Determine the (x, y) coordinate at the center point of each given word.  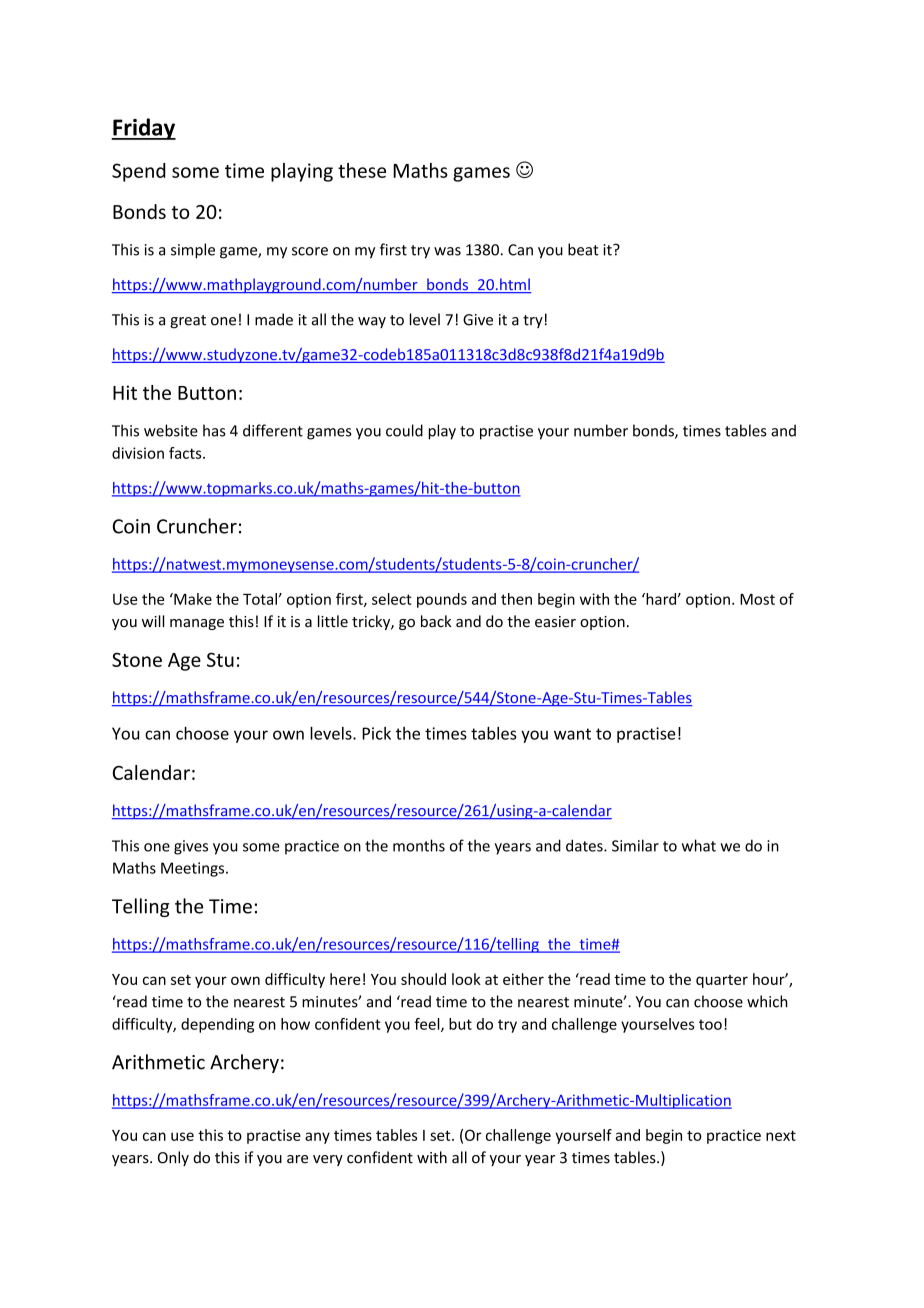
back (436, 621)
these (362, 170)
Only (173, 1158)
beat (583, 249)
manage (197, 624)
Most (757, 599)
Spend (139, 172)
